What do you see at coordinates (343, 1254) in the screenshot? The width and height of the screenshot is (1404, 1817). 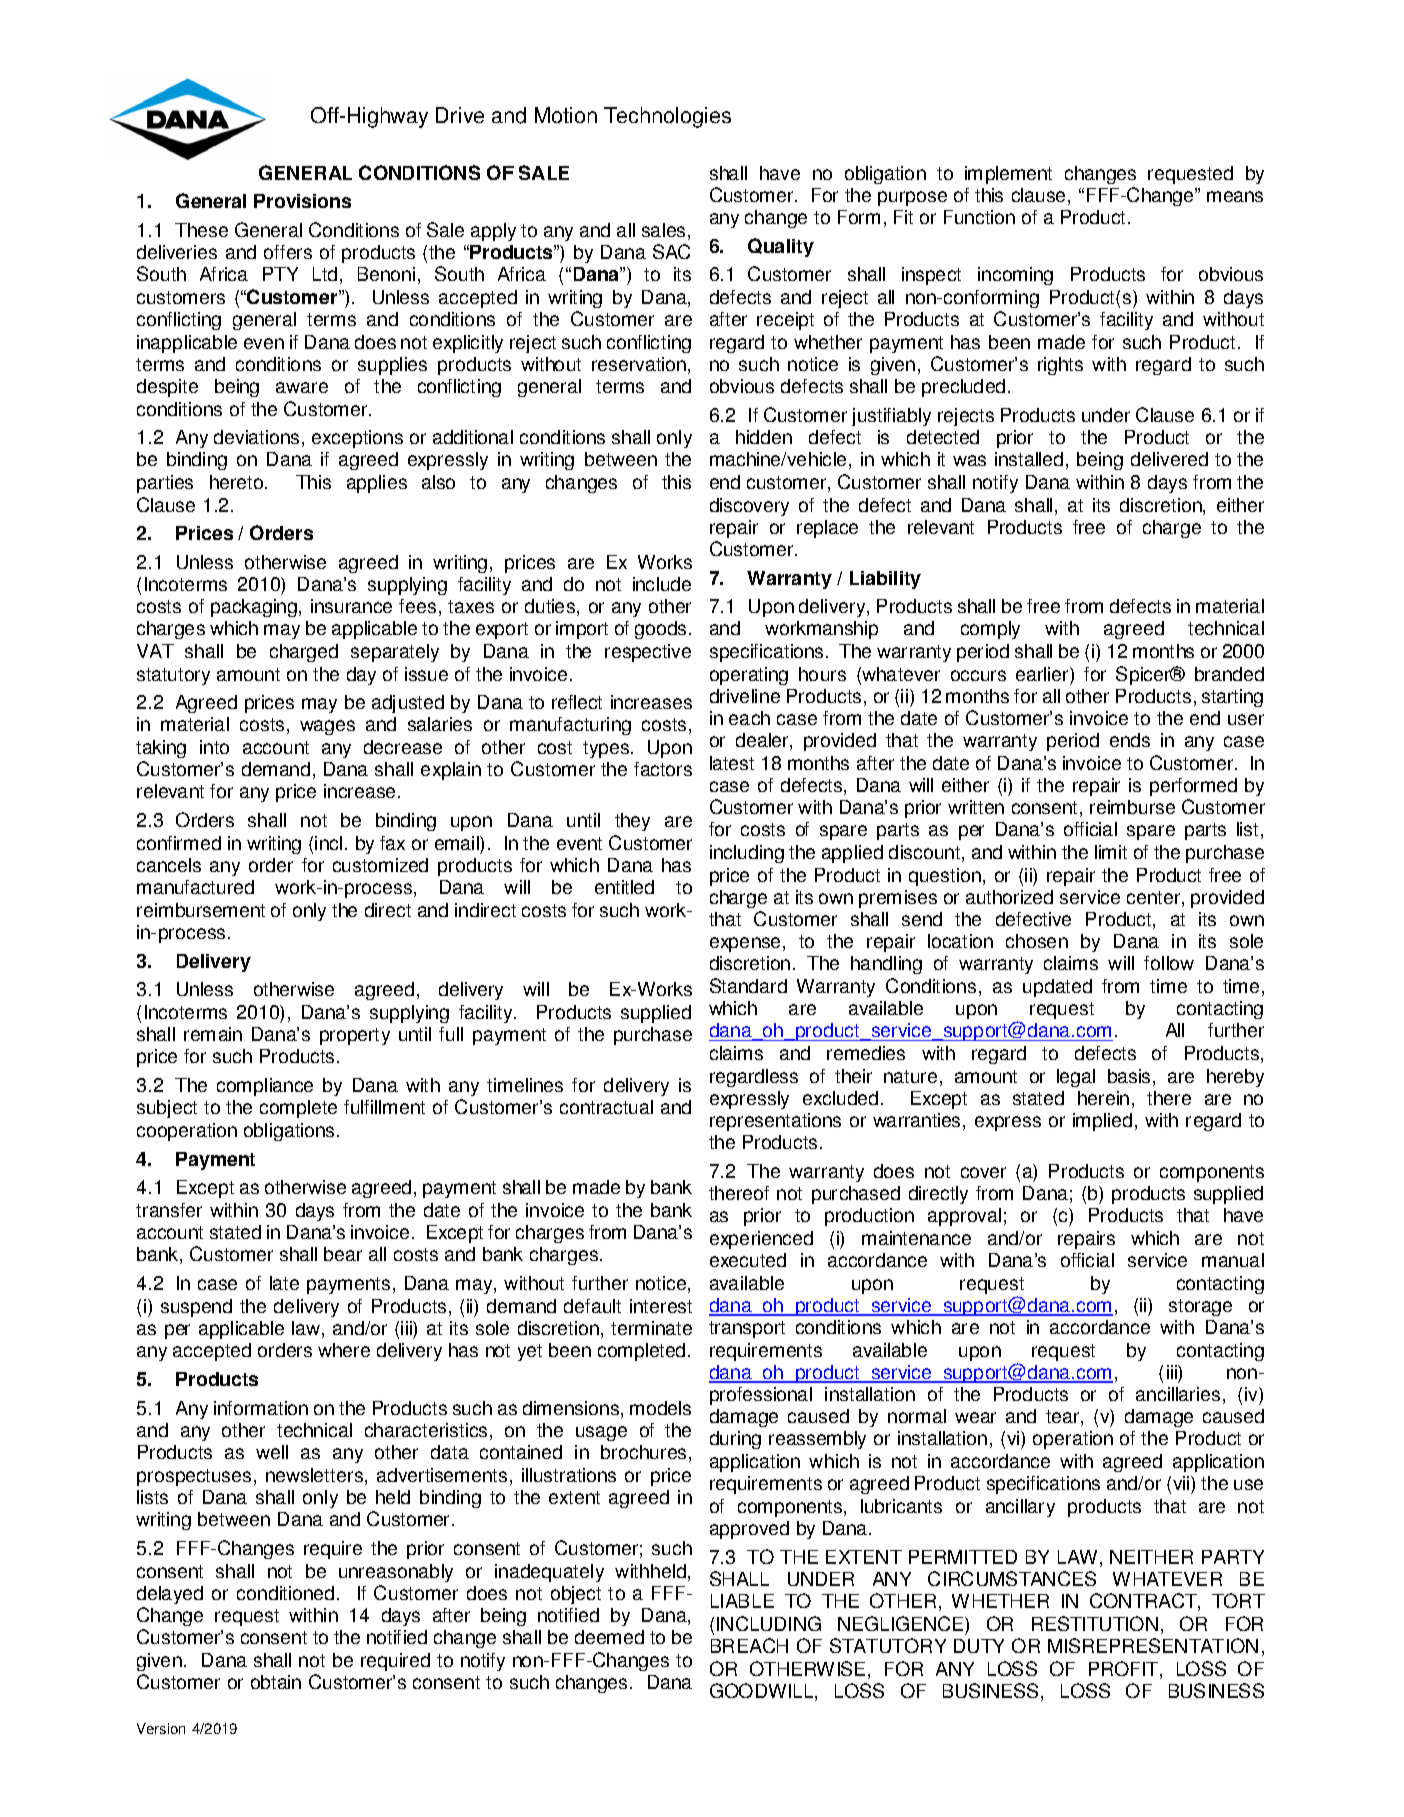 I see `bear` at bounding box center [343, 1254].
